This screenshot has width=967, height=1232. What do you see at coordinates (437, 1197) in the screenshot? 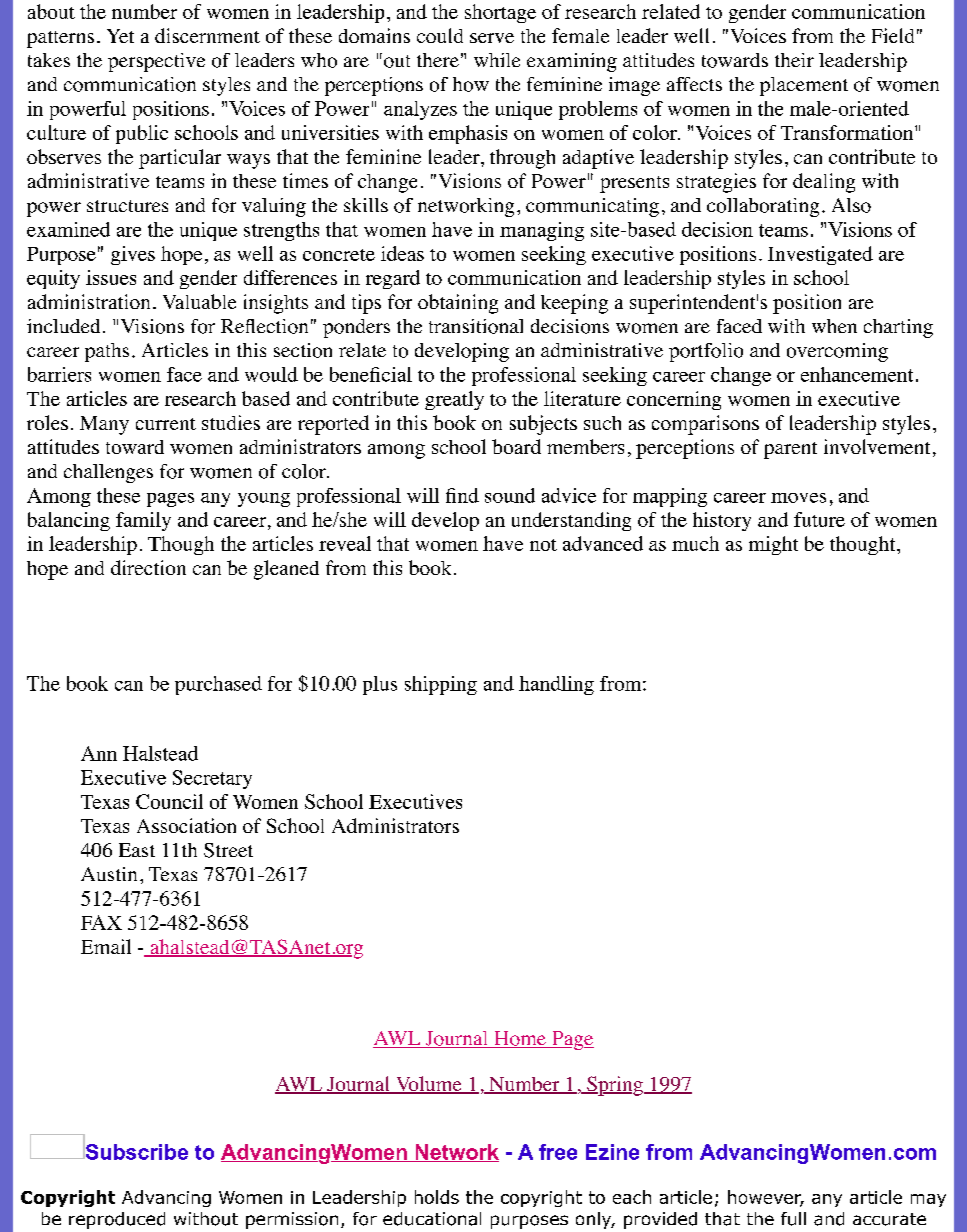
I see `holds` at bounding box center [437, 1197].
